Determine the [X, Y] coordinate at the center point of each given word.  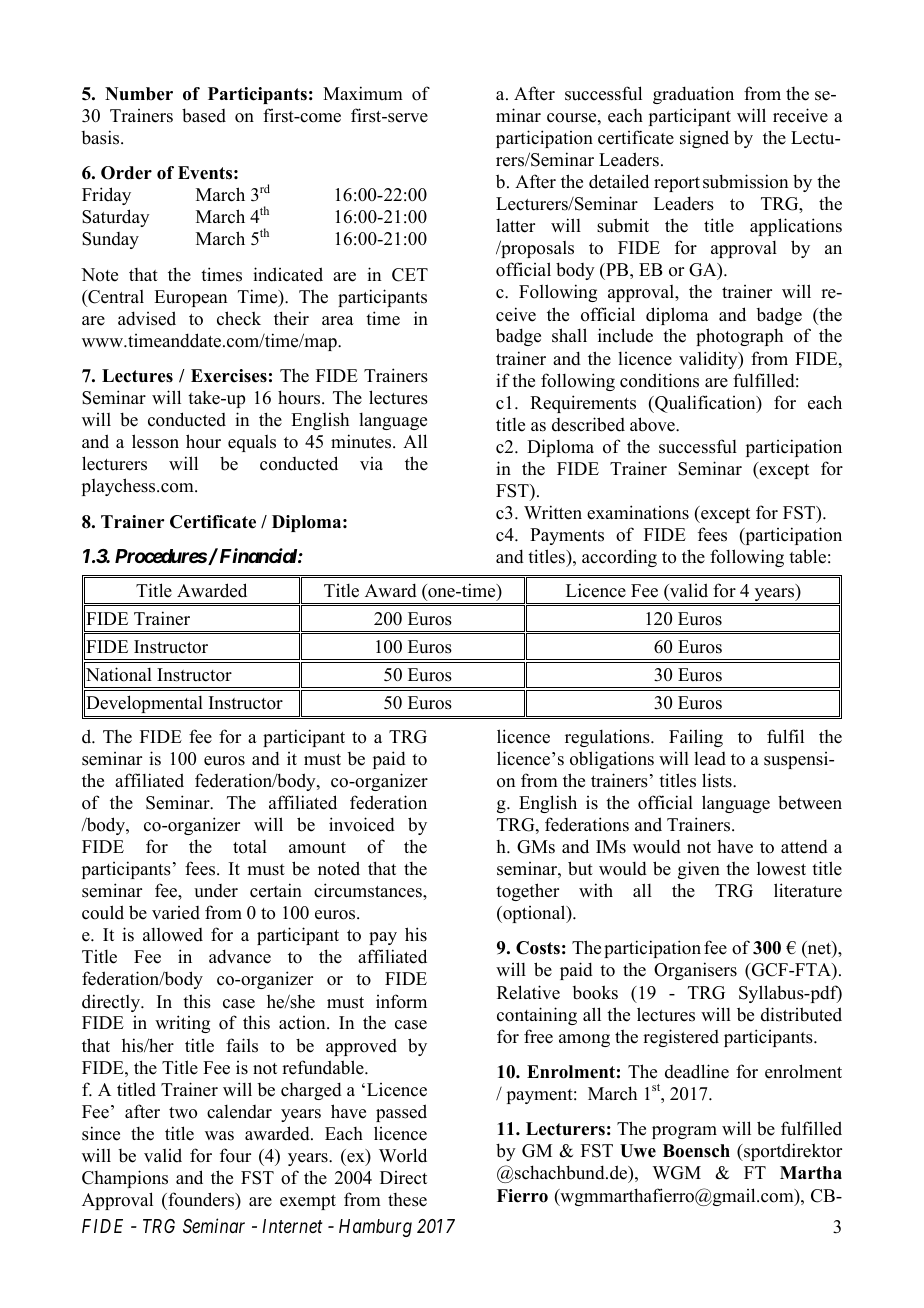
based [204, 115]
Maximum [363, 93]
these [407, 1200]
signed [704, 139]
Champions [125, 1179]
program [684, 1132]
